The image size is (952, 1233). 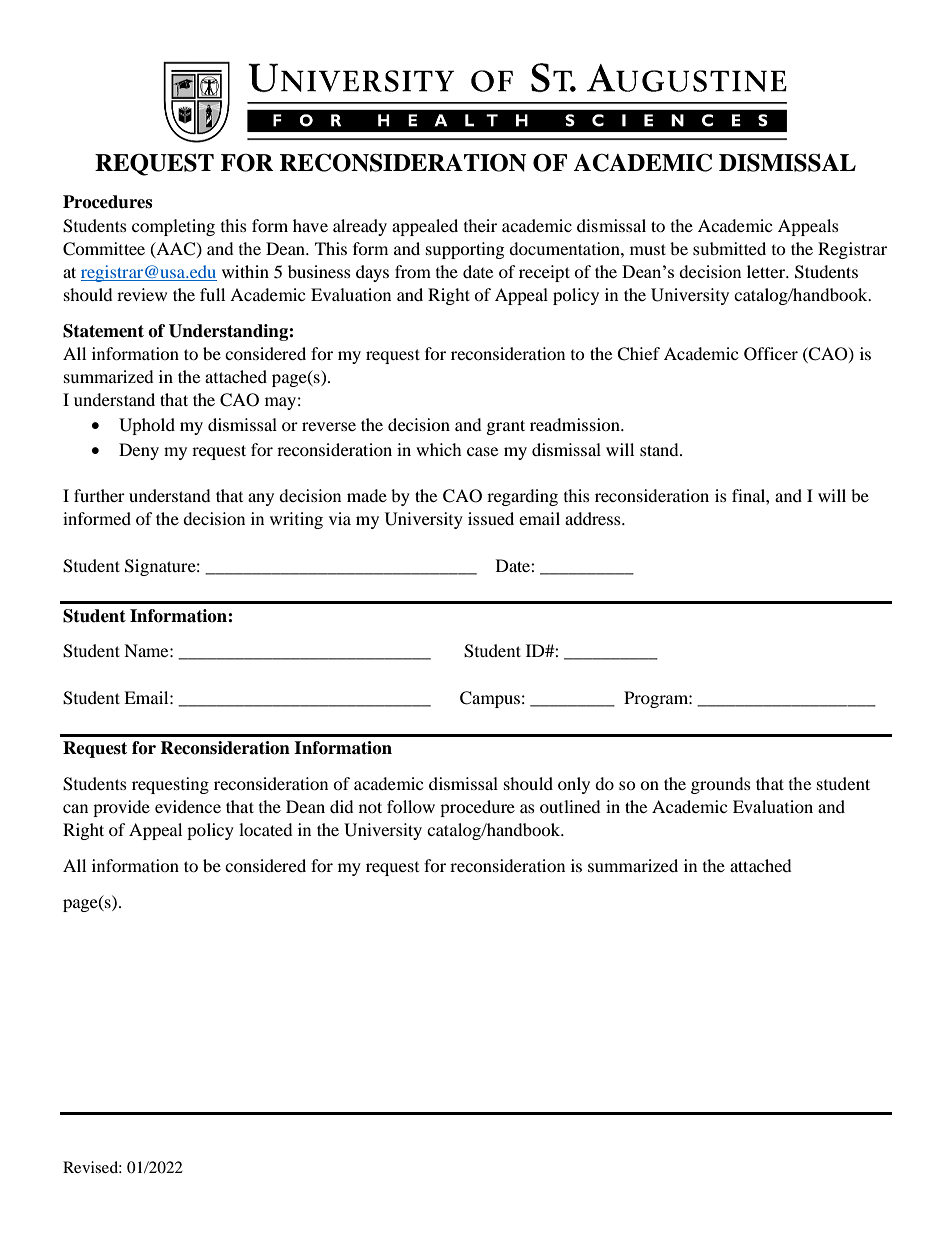 I want to click on address, so click(x=594, y=518).
